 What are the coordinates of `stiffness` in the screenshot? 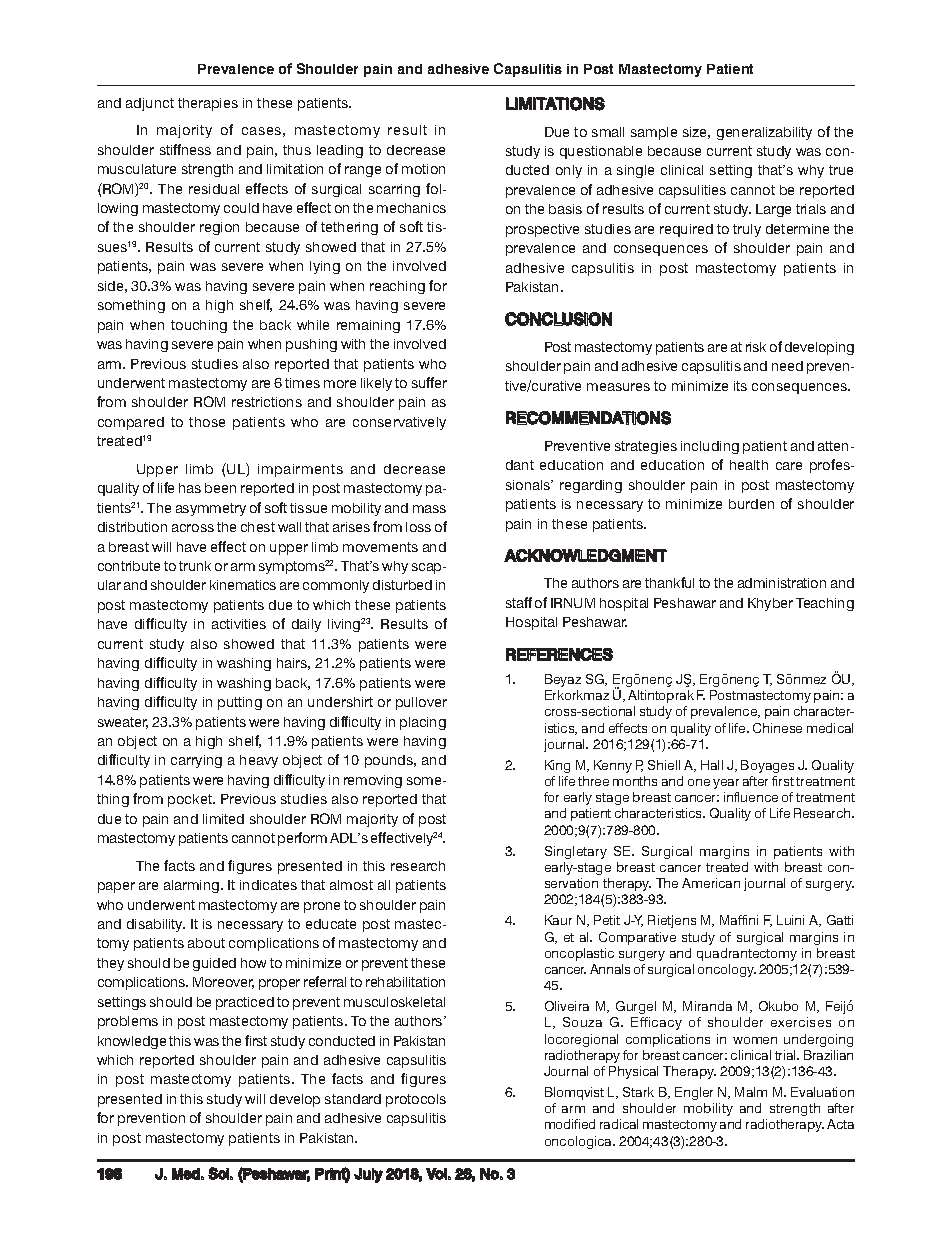 It's located at (185, 149).
